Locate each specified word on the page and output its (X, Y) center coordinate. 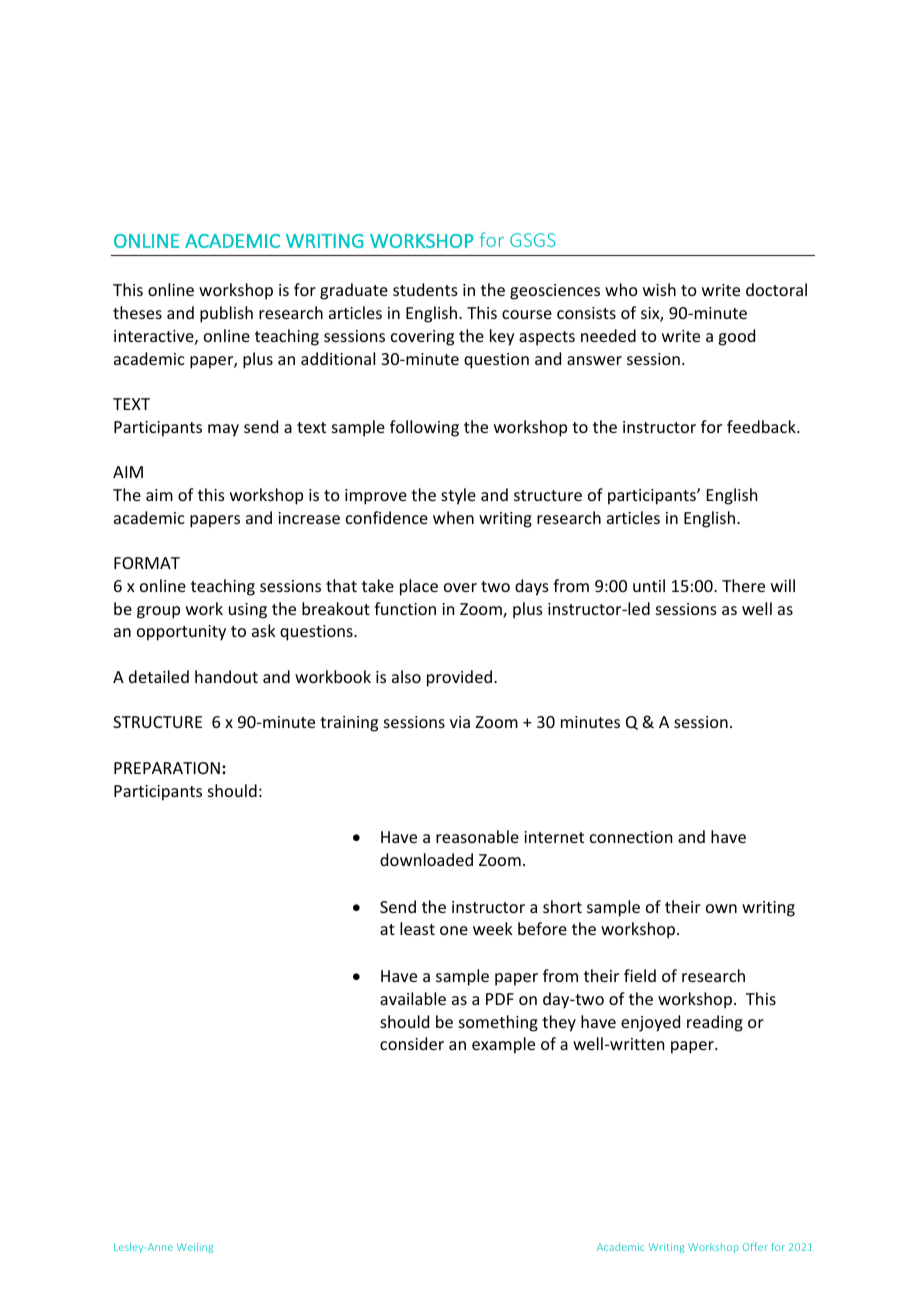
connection (631, 837)
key (502, 337)
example (503, 1045)
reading (715, 1023)
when (453, 517)
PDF (500, 999)
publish (226, 314)
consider (412, 1043)
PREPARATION (167, 768)
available (413, 998)
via (460, 722)
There (743, 585)
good (736, 337)
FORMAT (147, 563)
